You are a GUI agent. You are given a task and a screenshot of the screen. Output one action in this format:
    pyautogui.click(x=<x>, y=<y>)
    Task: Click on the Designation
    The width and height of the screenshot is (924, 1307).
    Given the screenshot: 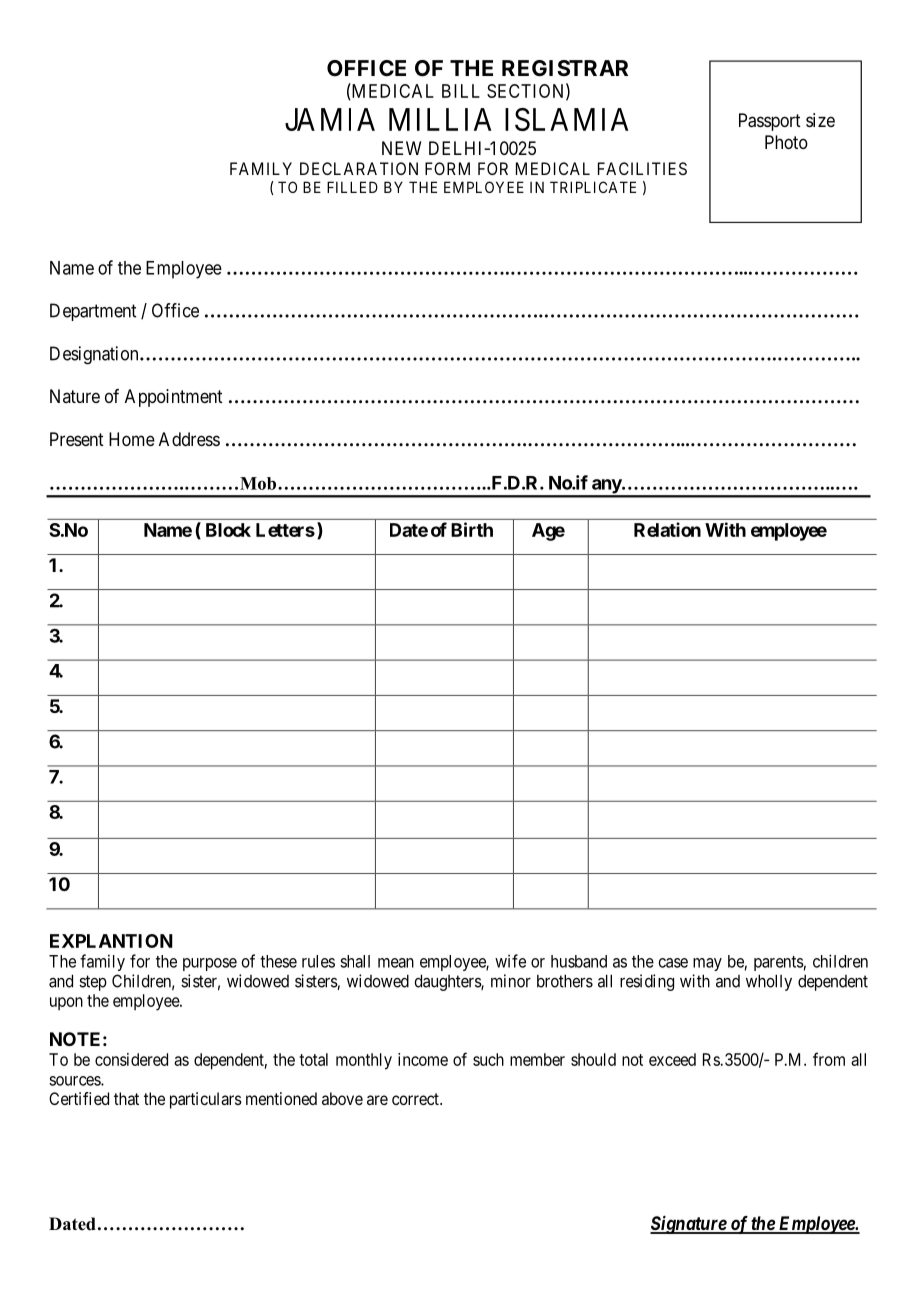 What is the action you would take?
    pyautogui.click(x=95, y=355)
